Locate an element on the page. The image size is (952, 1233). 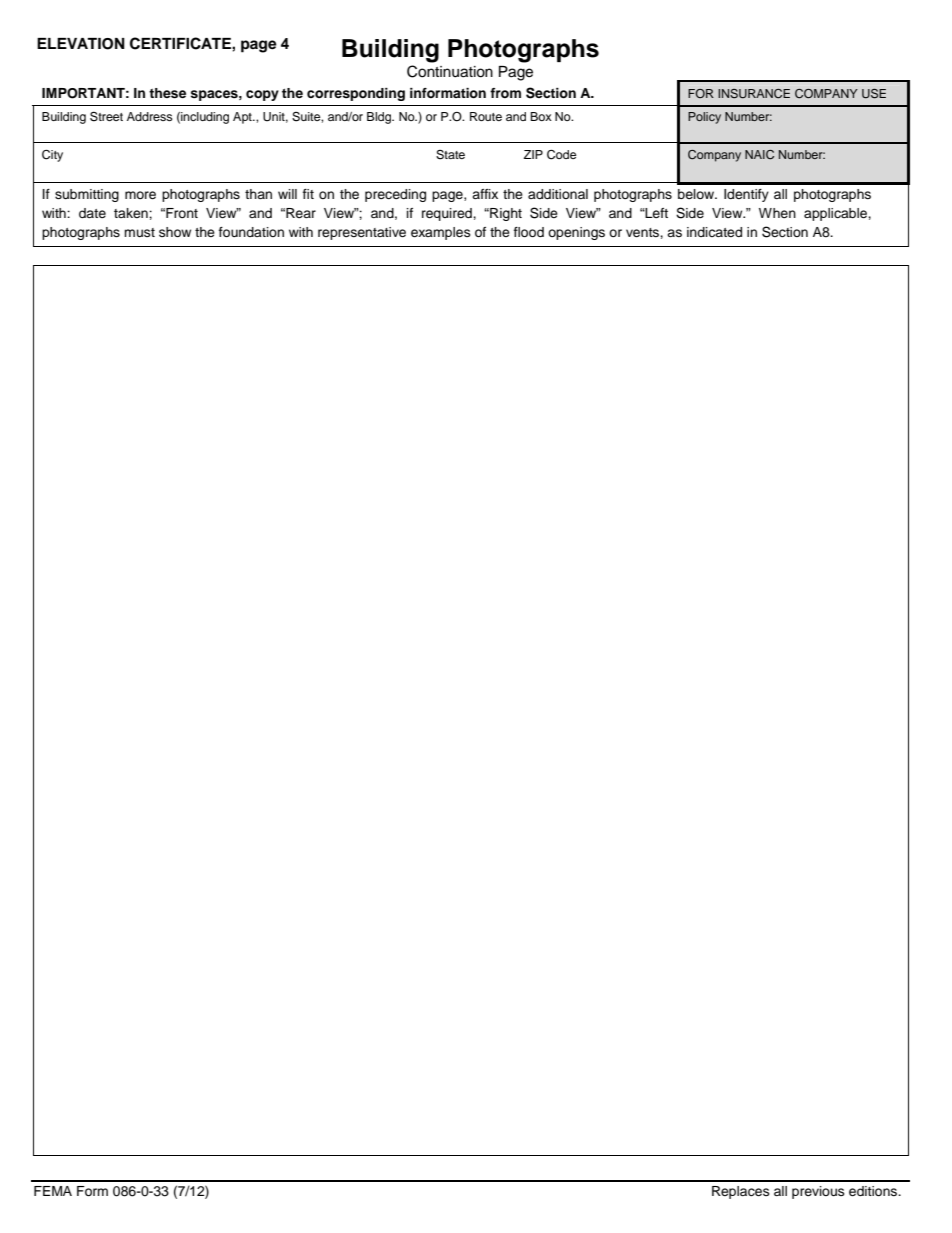
must is located at coordinates (139, 232).
